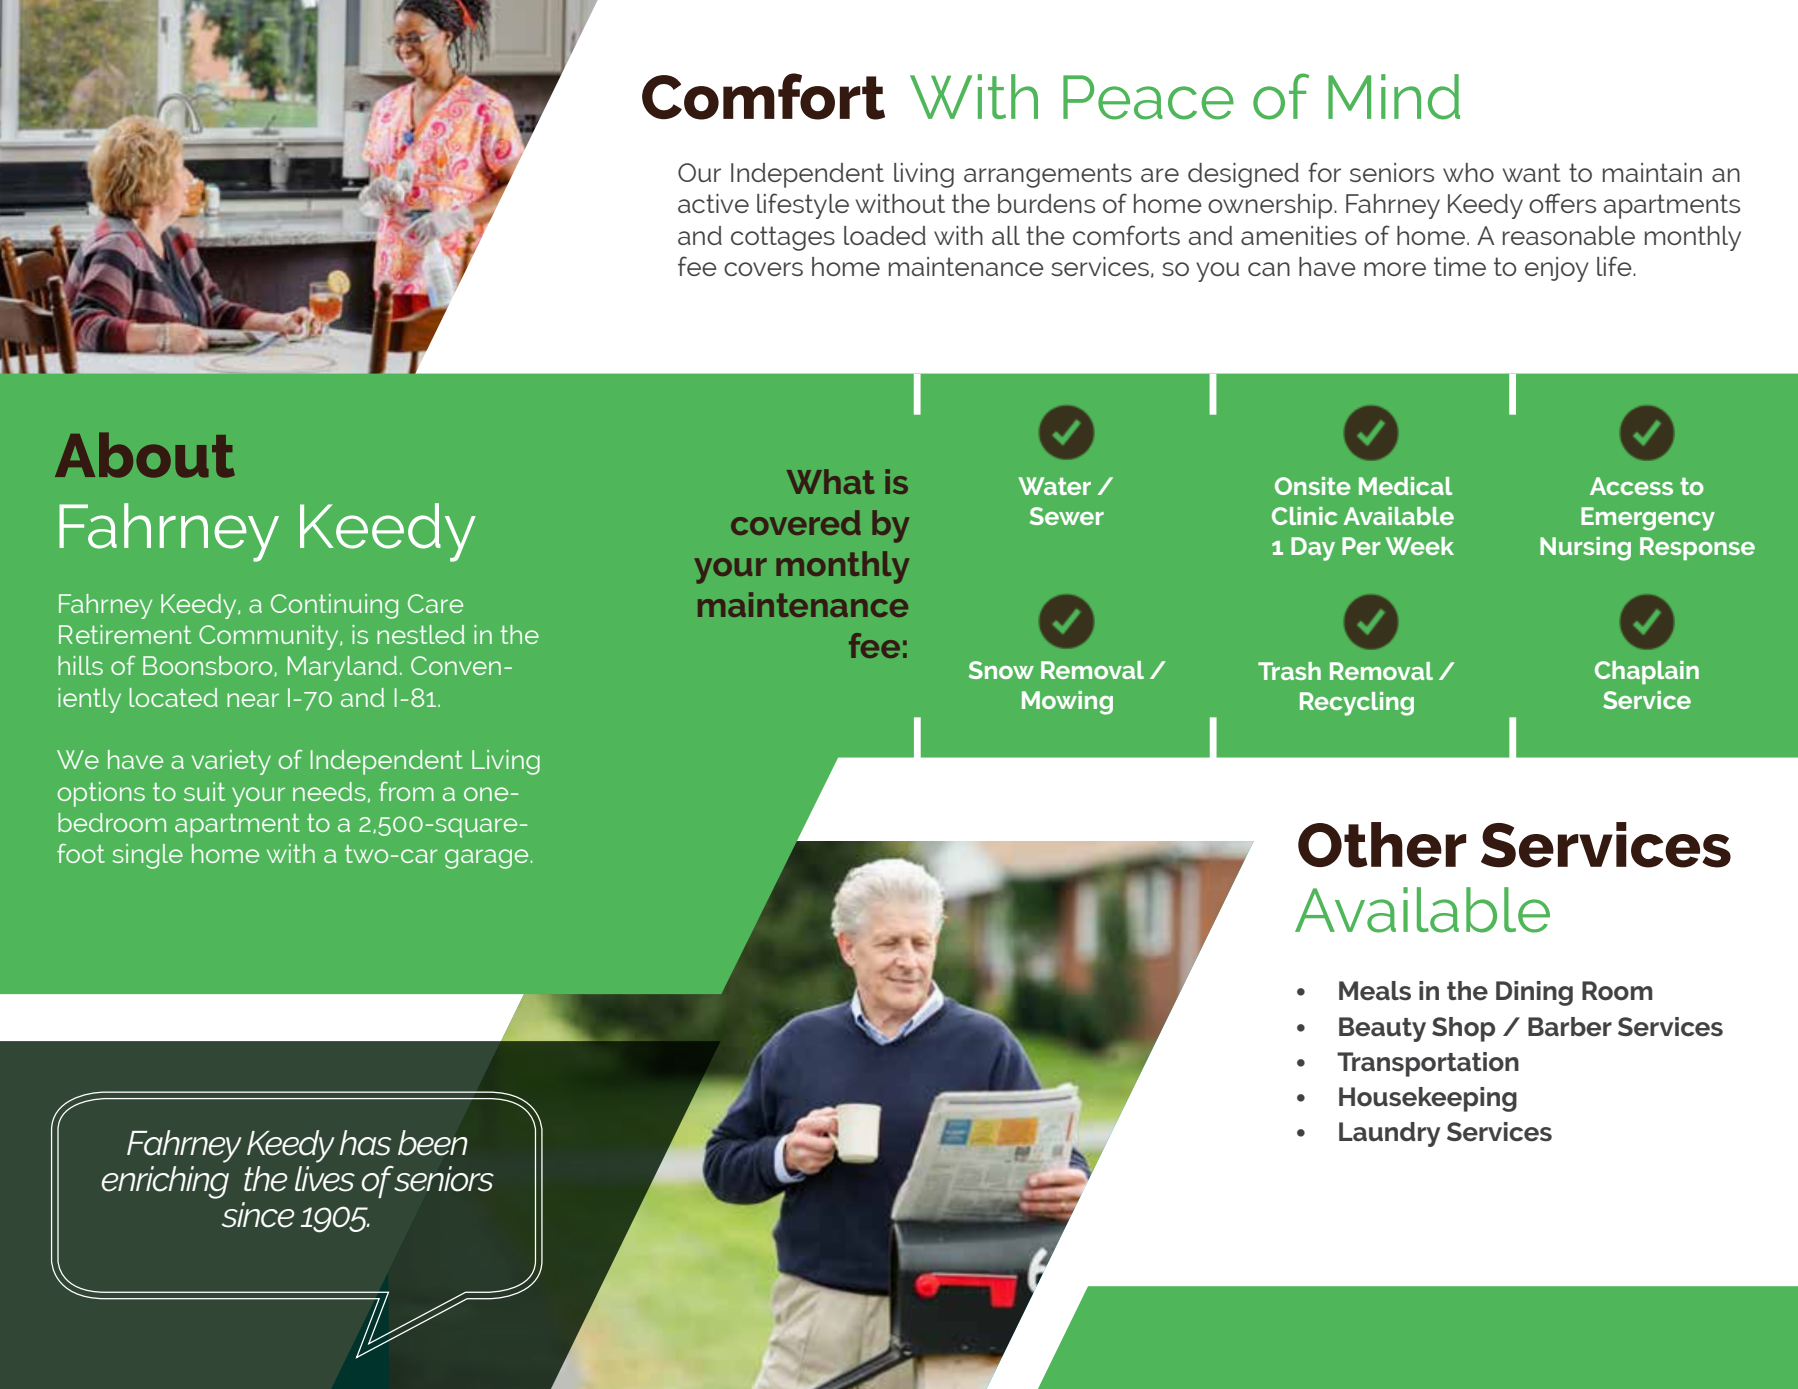 This screenshot has height=1389, width=1798. I want to click on arrangements, so click(1048, 175).
